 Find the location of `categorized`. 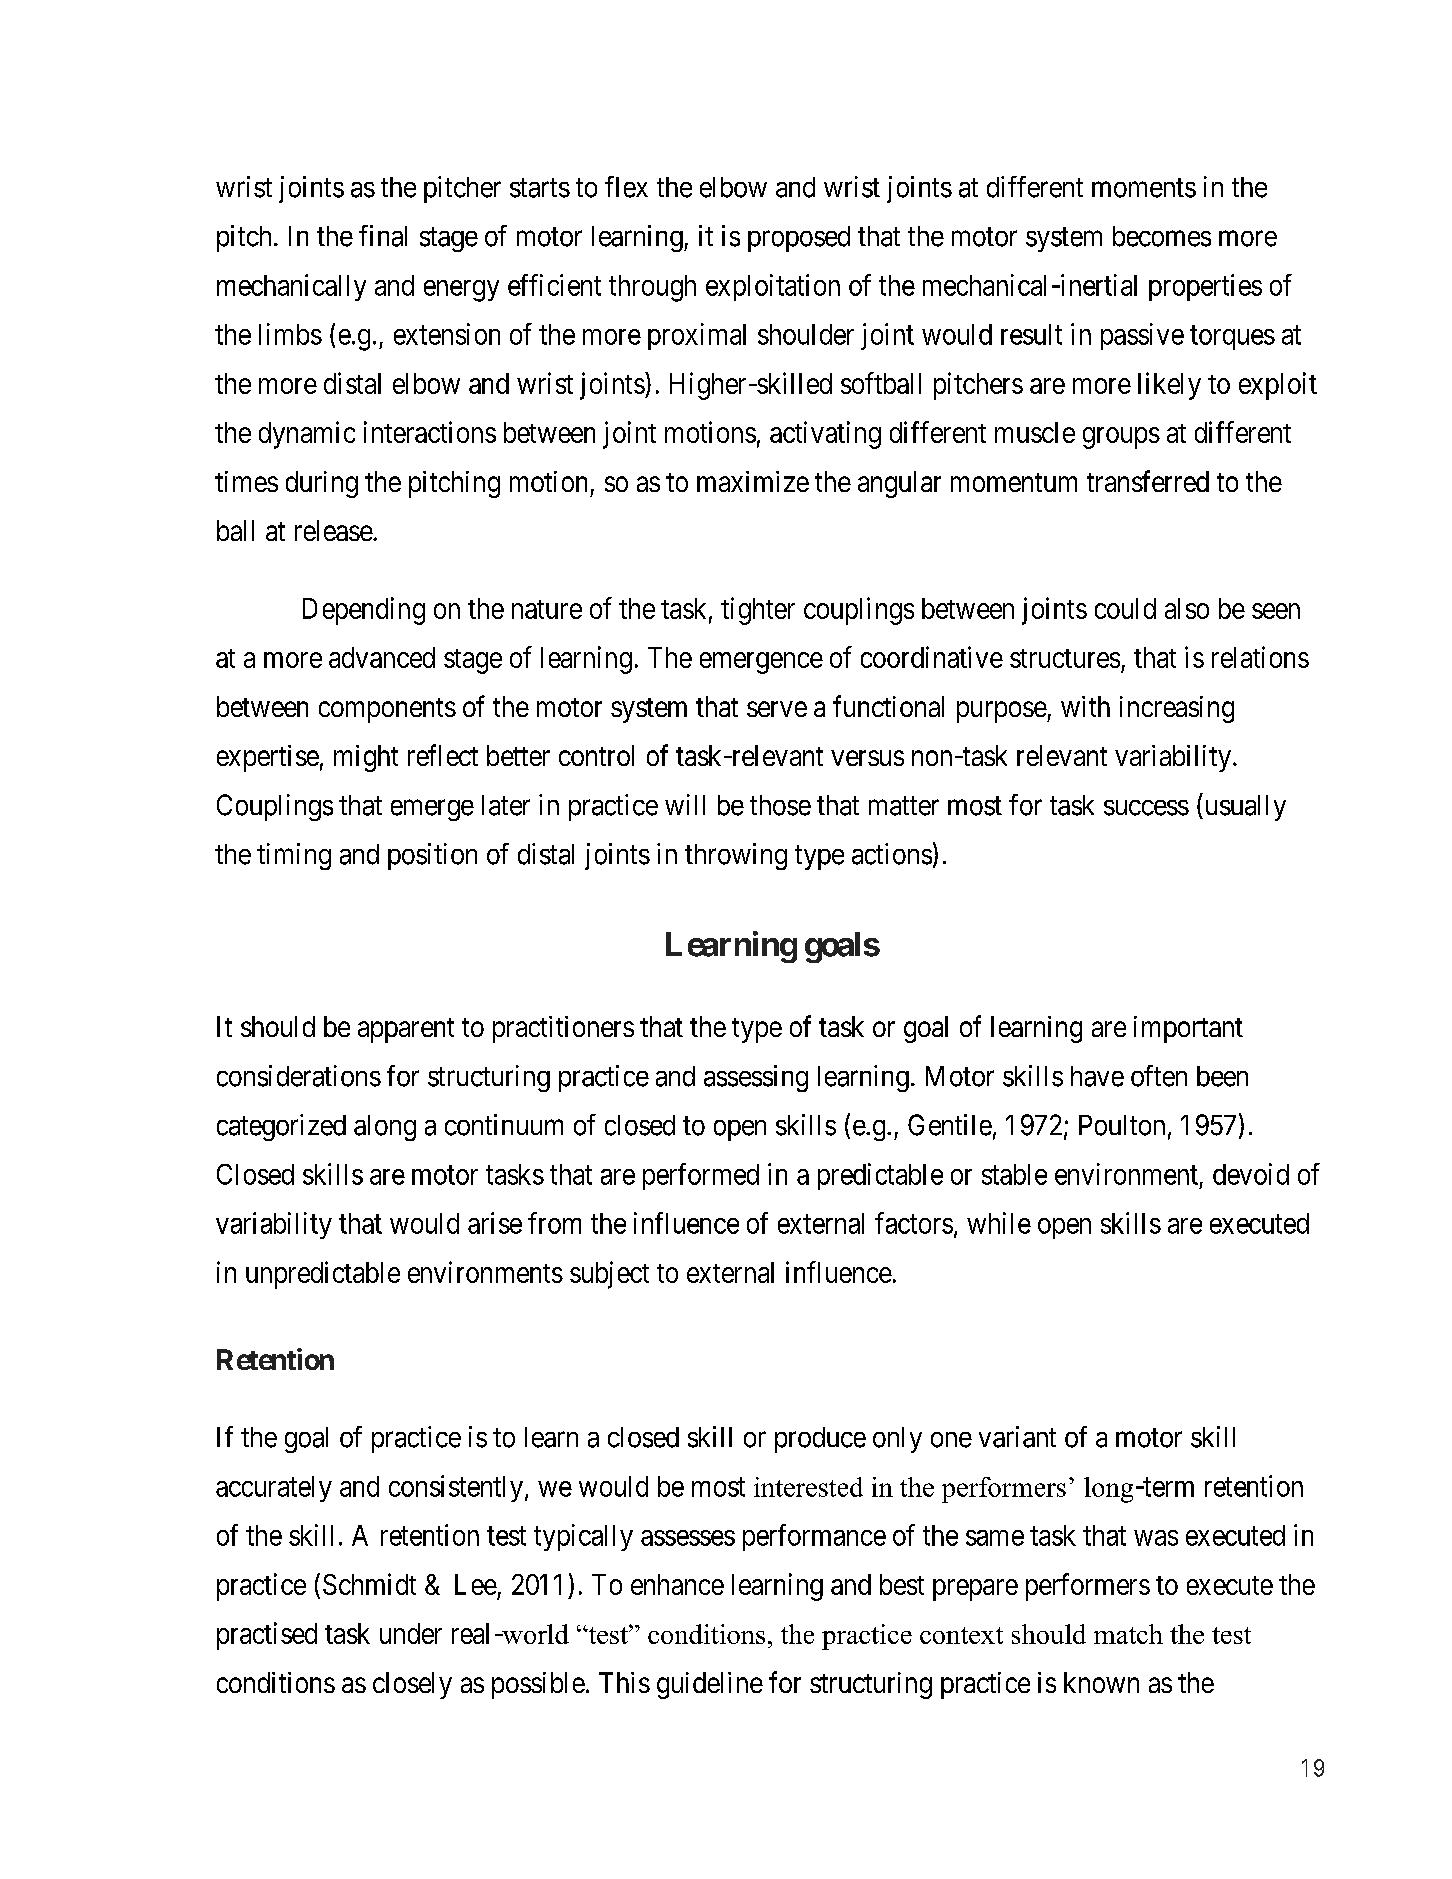

categorized is located at coordinates (281, 1127).
